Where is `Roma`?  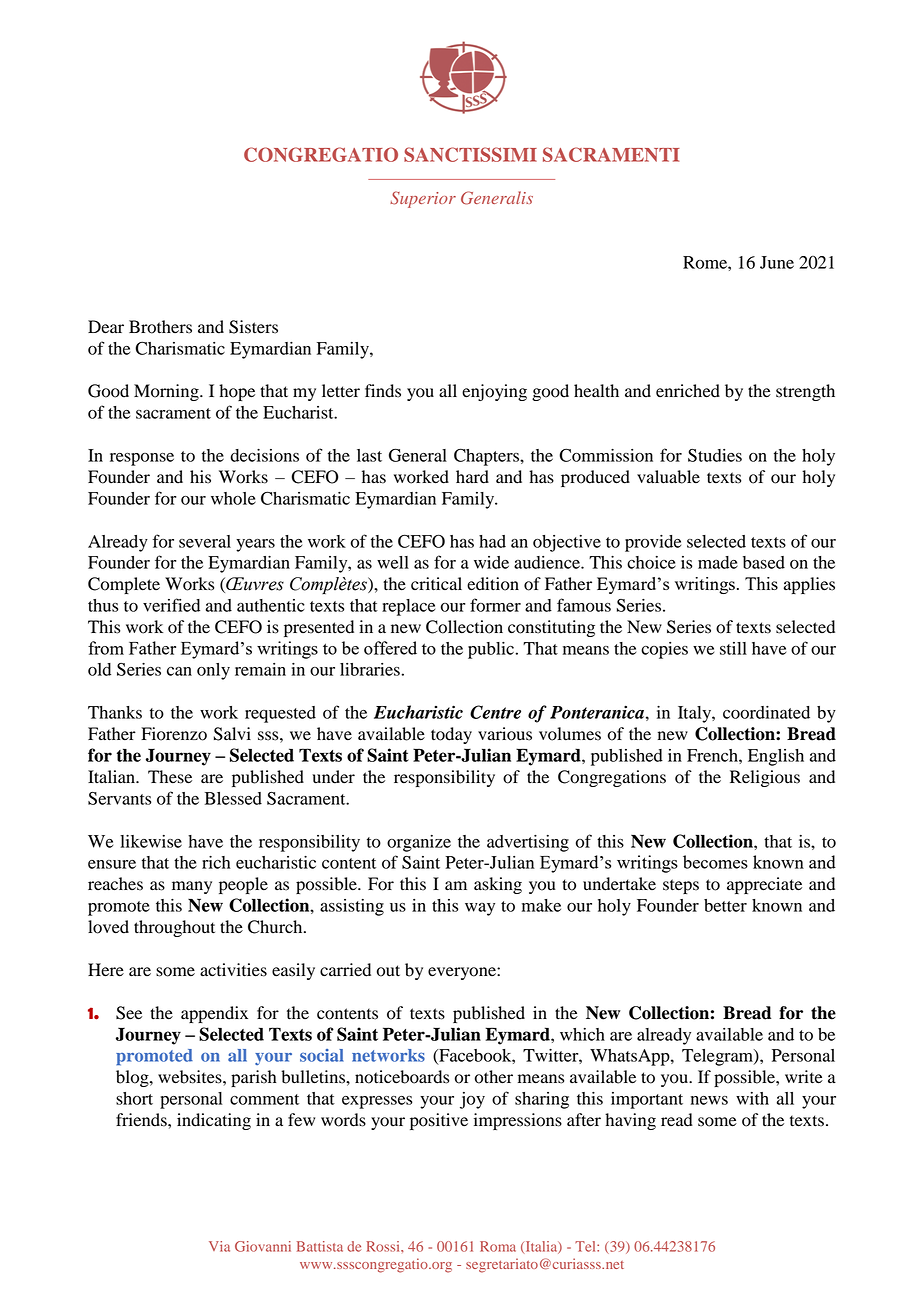
Roma is located at coordinates (498, 1246).
